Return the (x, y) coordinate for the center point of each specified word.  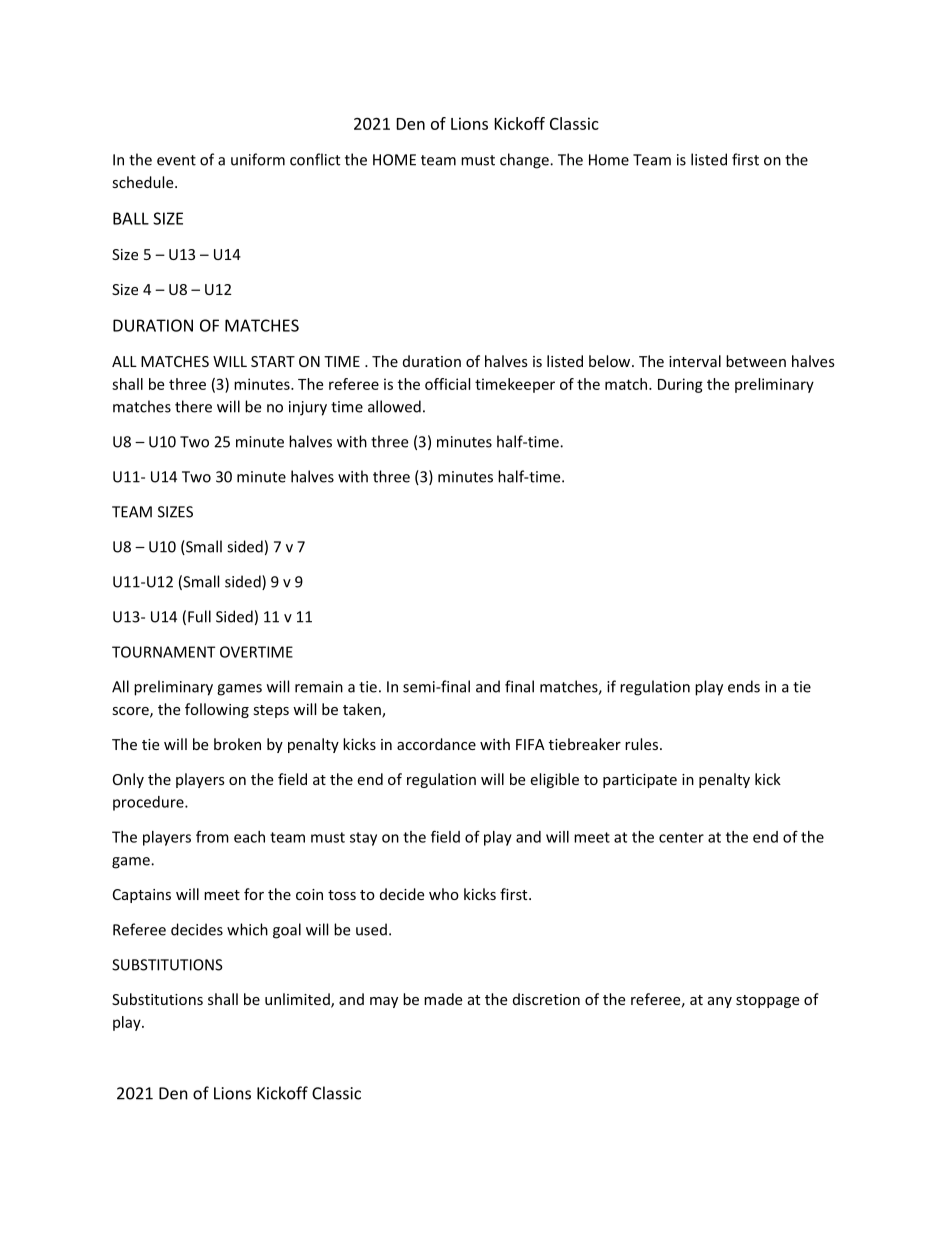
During (680, 385)
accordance (436, 744)
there (193, 406)
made (443, 999)
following (217, 710)
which (247, 929)
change (525, 161)
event (176, 160)
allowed (394, 406)
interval (695, 361)
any (720, 1002)
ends (744, 686)
